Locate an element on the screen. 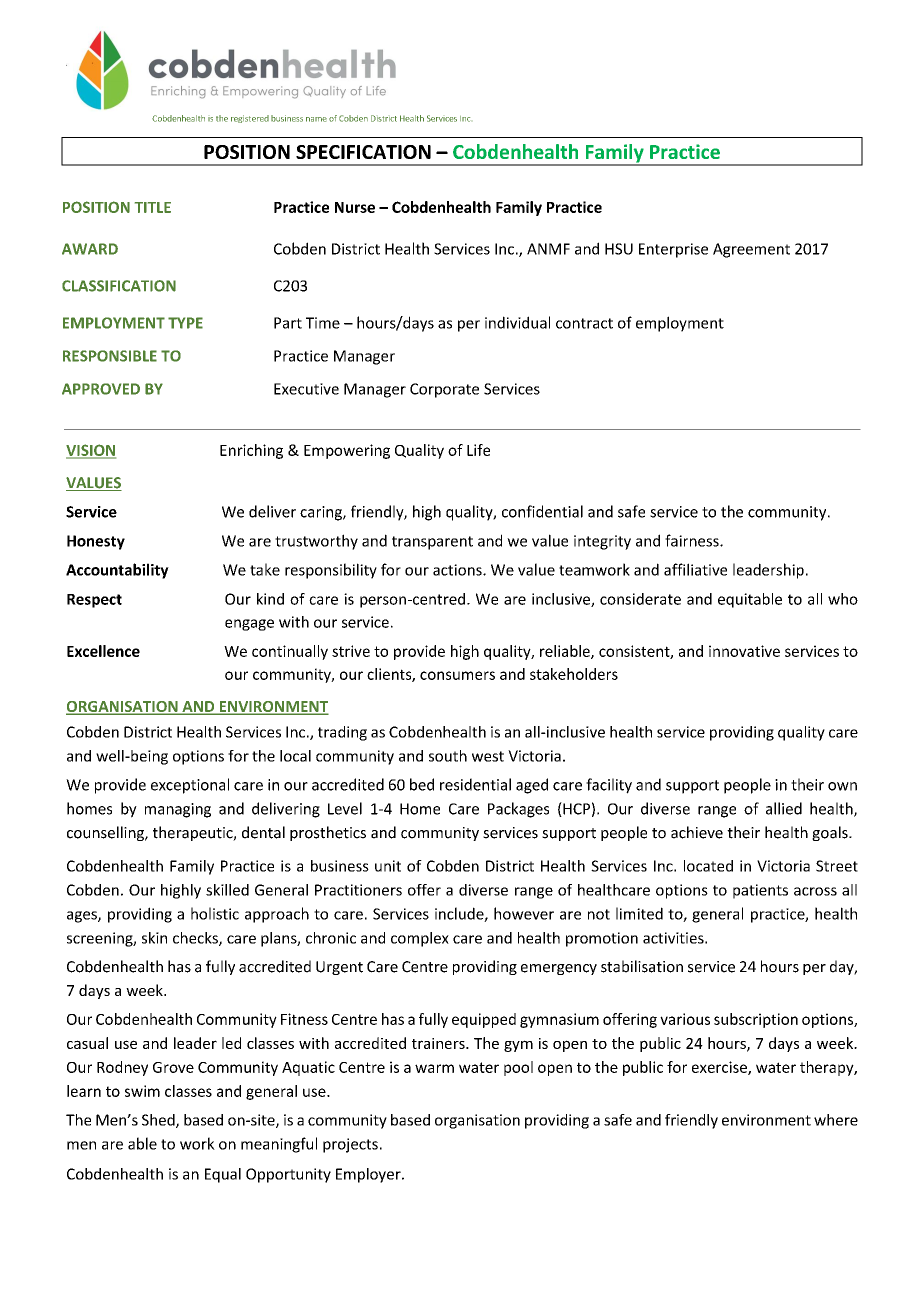  Life is located at coordinates (478, 450).
